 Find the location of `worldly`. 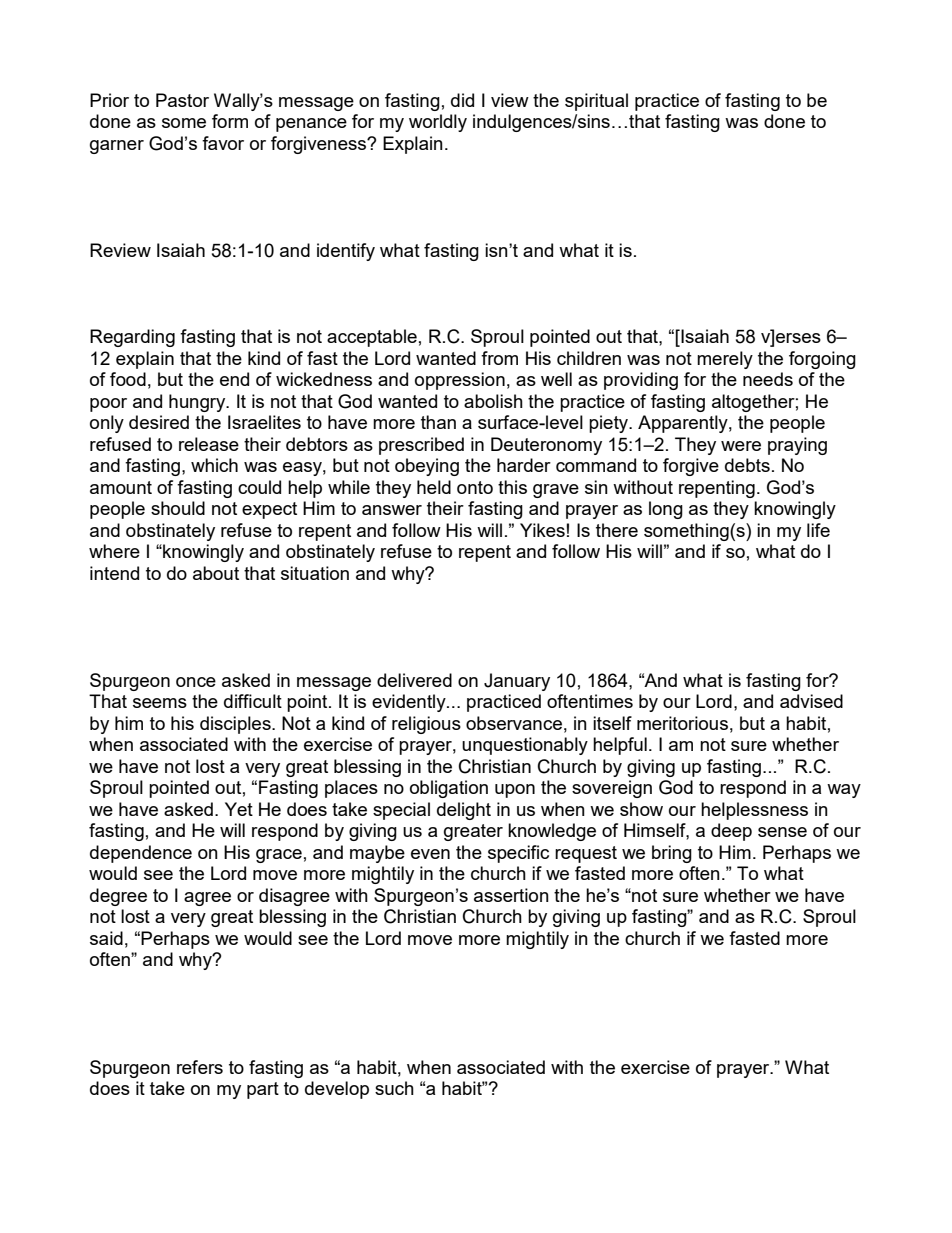

worldly is located at coordinates (438, 123).
